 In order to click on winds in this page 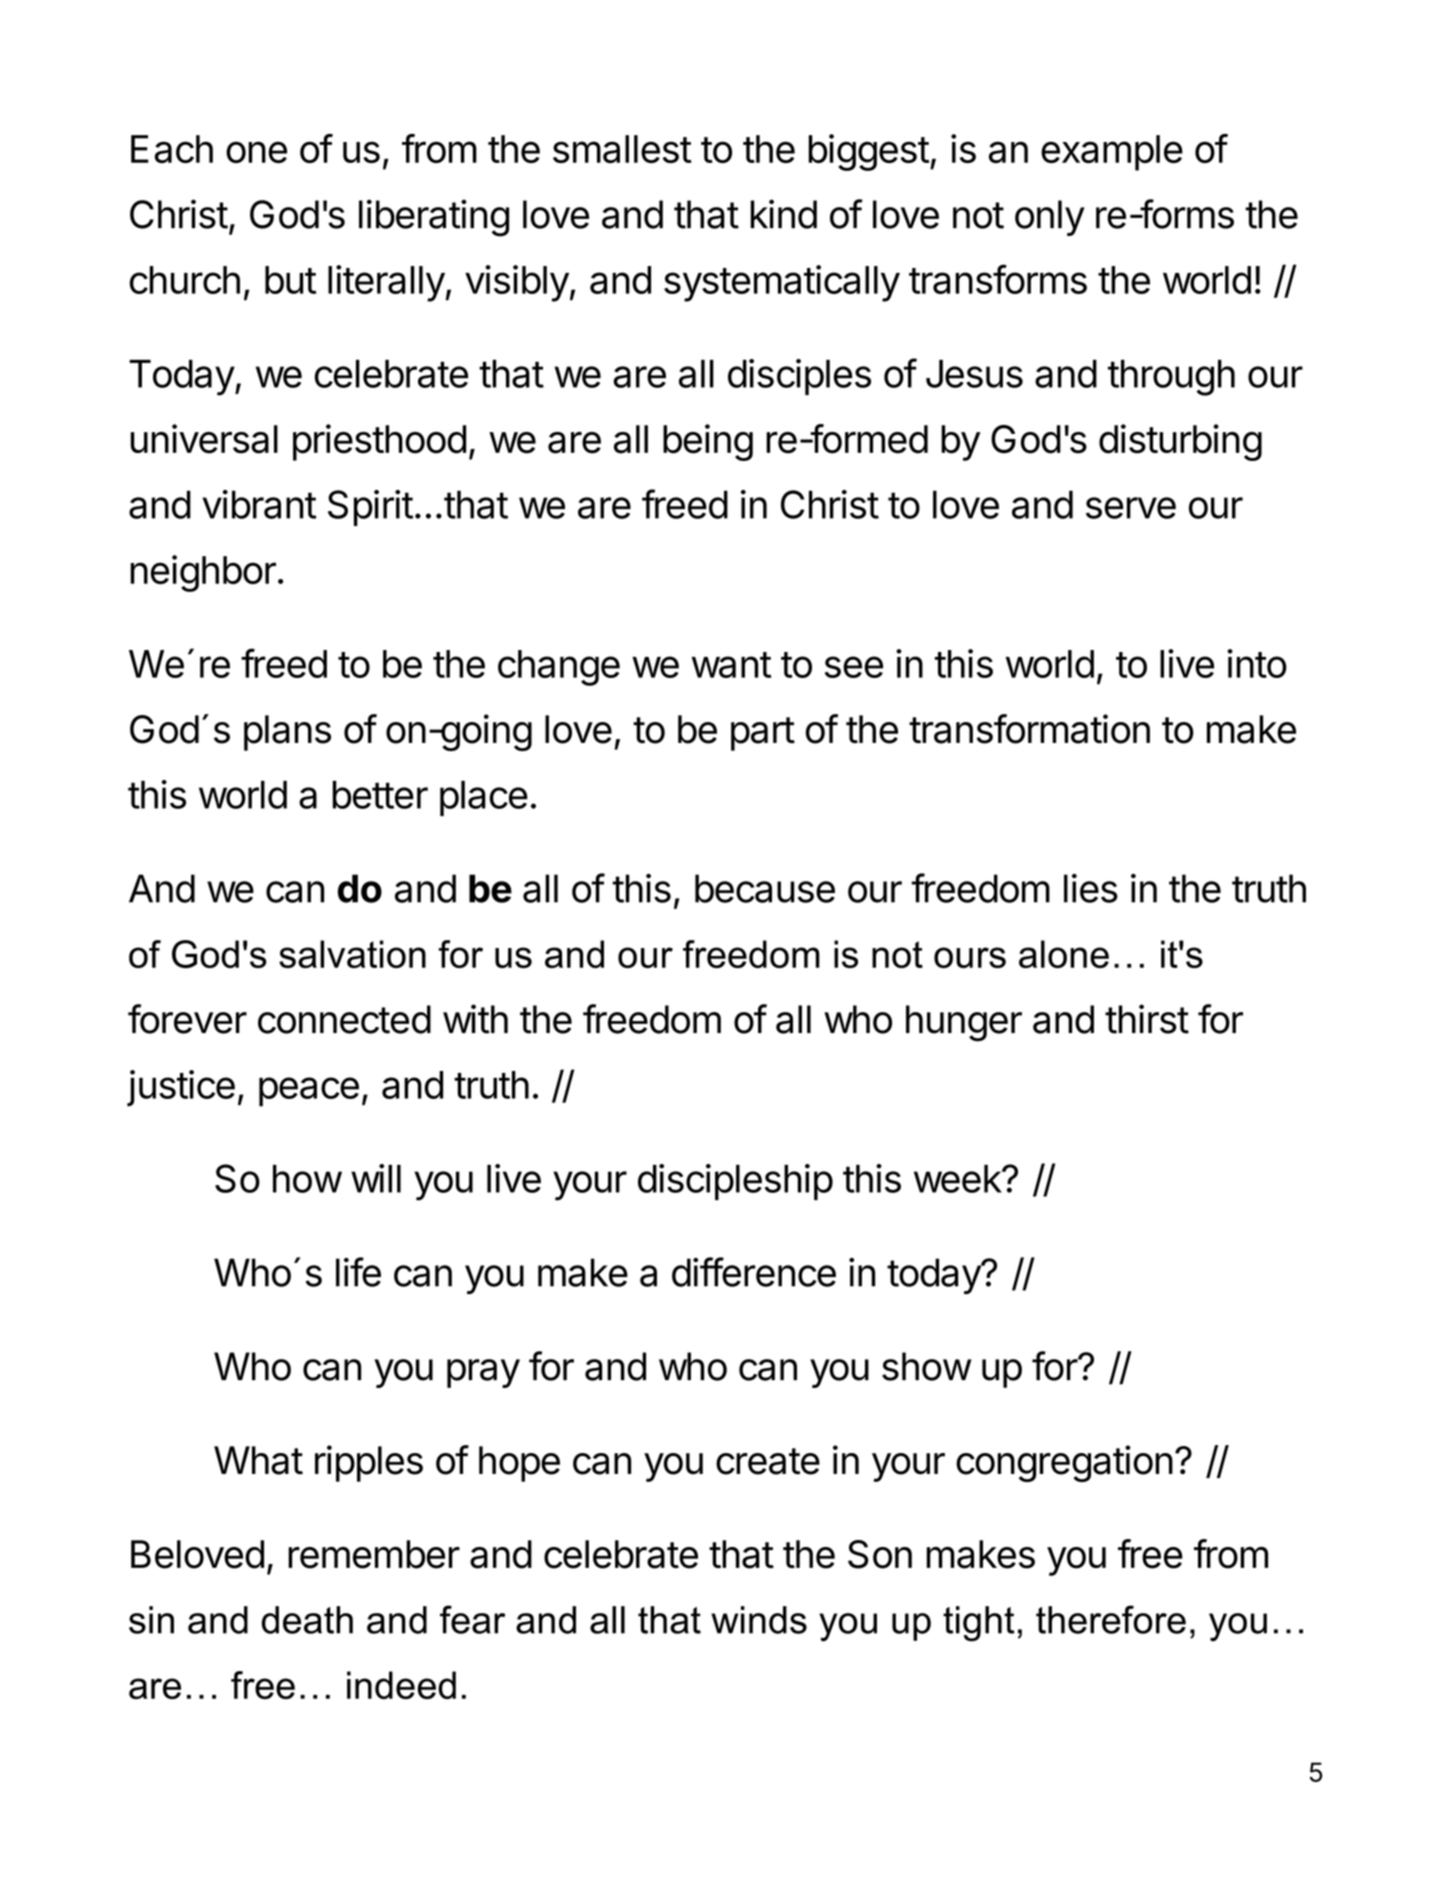, I will do `click(759, 1620)`.
